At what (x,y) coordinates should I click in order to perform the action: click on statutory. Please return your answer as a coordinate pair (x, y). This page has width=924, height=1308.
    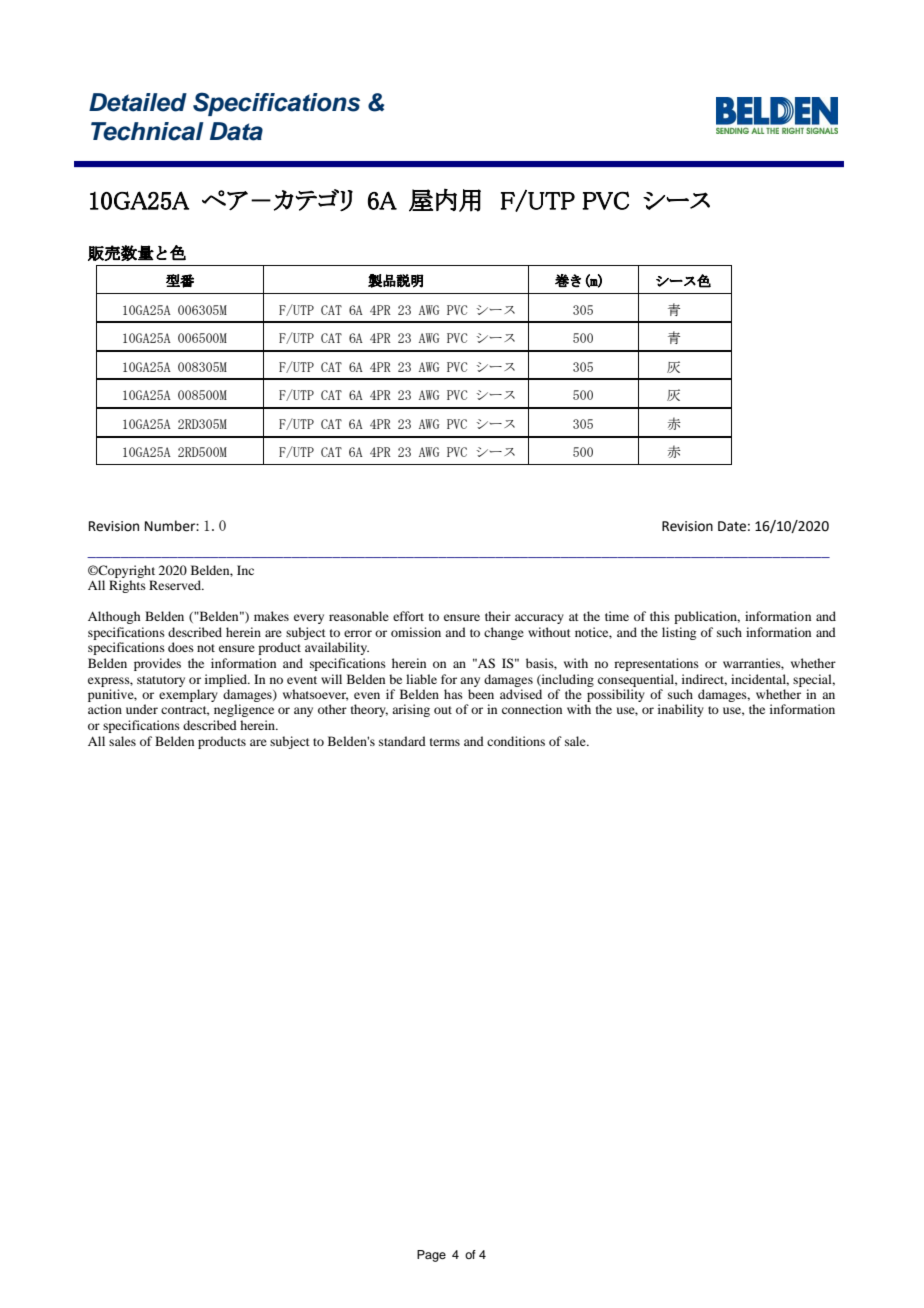
    Looking at the image, I should click on (161, 681).
